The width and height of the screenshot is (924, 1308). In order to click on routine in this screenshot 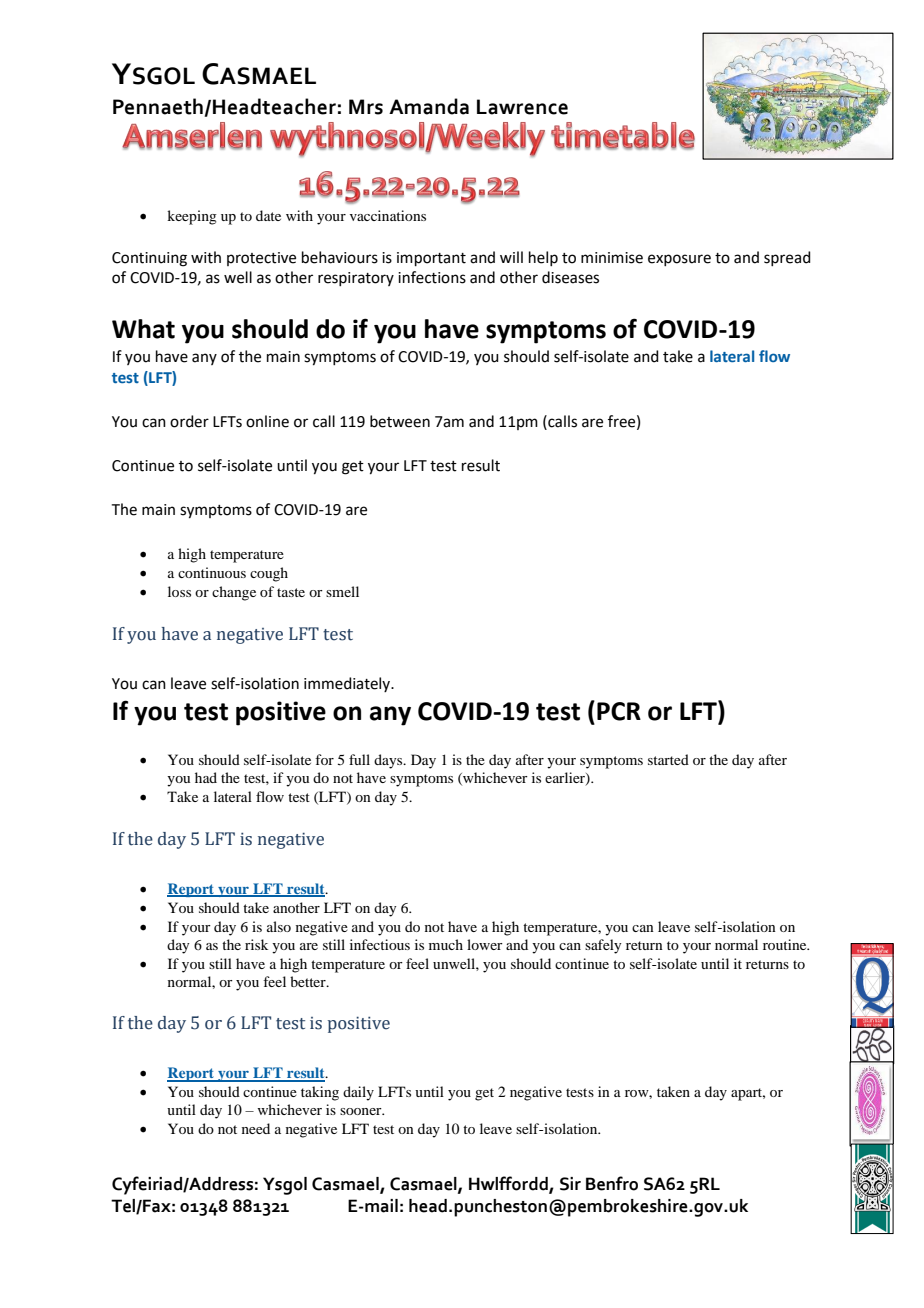, I will do `click(786, 944)`.
